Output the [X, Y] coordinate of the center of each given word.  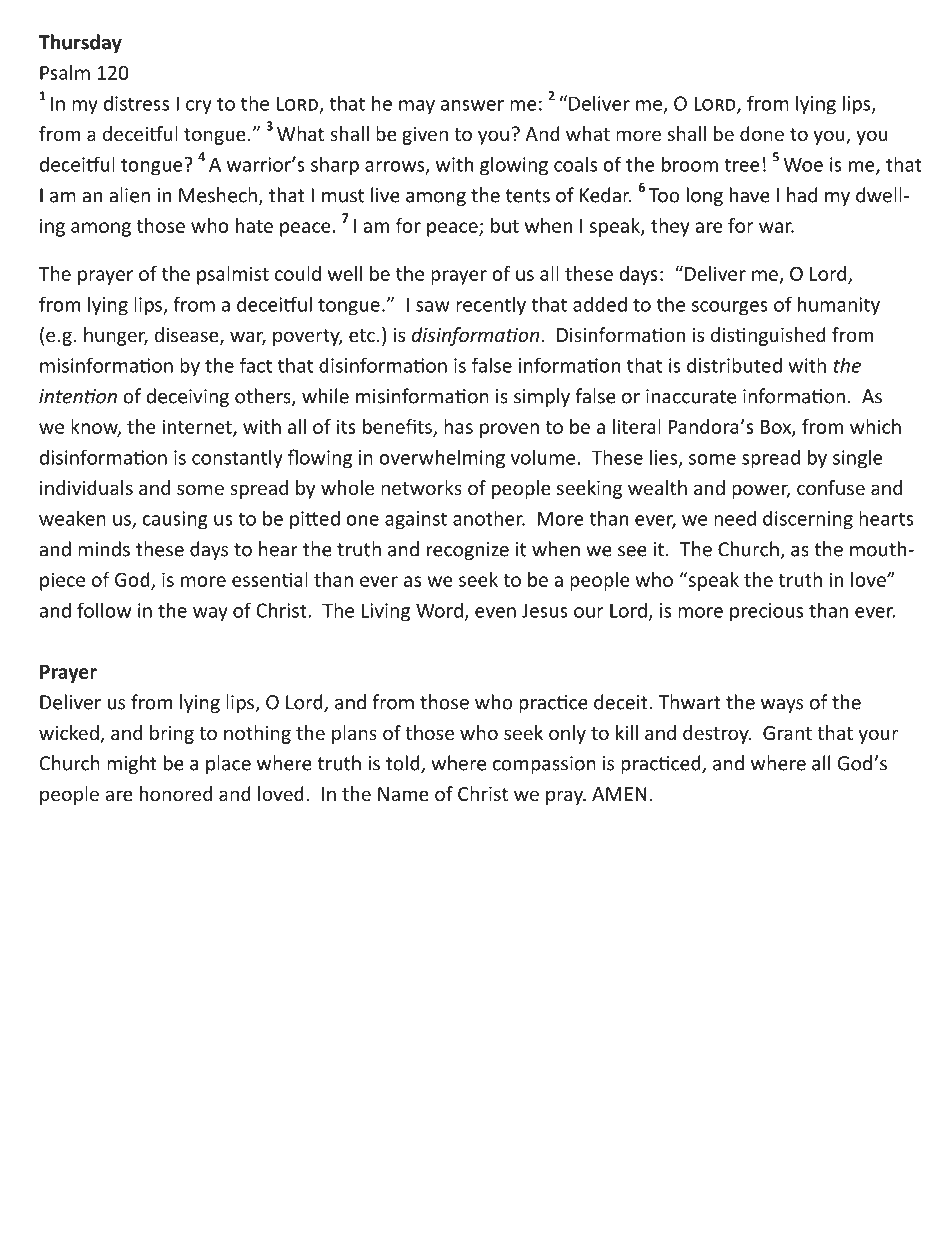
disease [188, 336]
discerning [808, 520]
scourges [730, 308]
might [132, 764]
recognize [468, 551]
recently [491, 306]
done [762, 133]
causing [175, 520]
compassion [544, 765]
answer [472, 105]
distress [136, 103]
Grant [787, 733]
